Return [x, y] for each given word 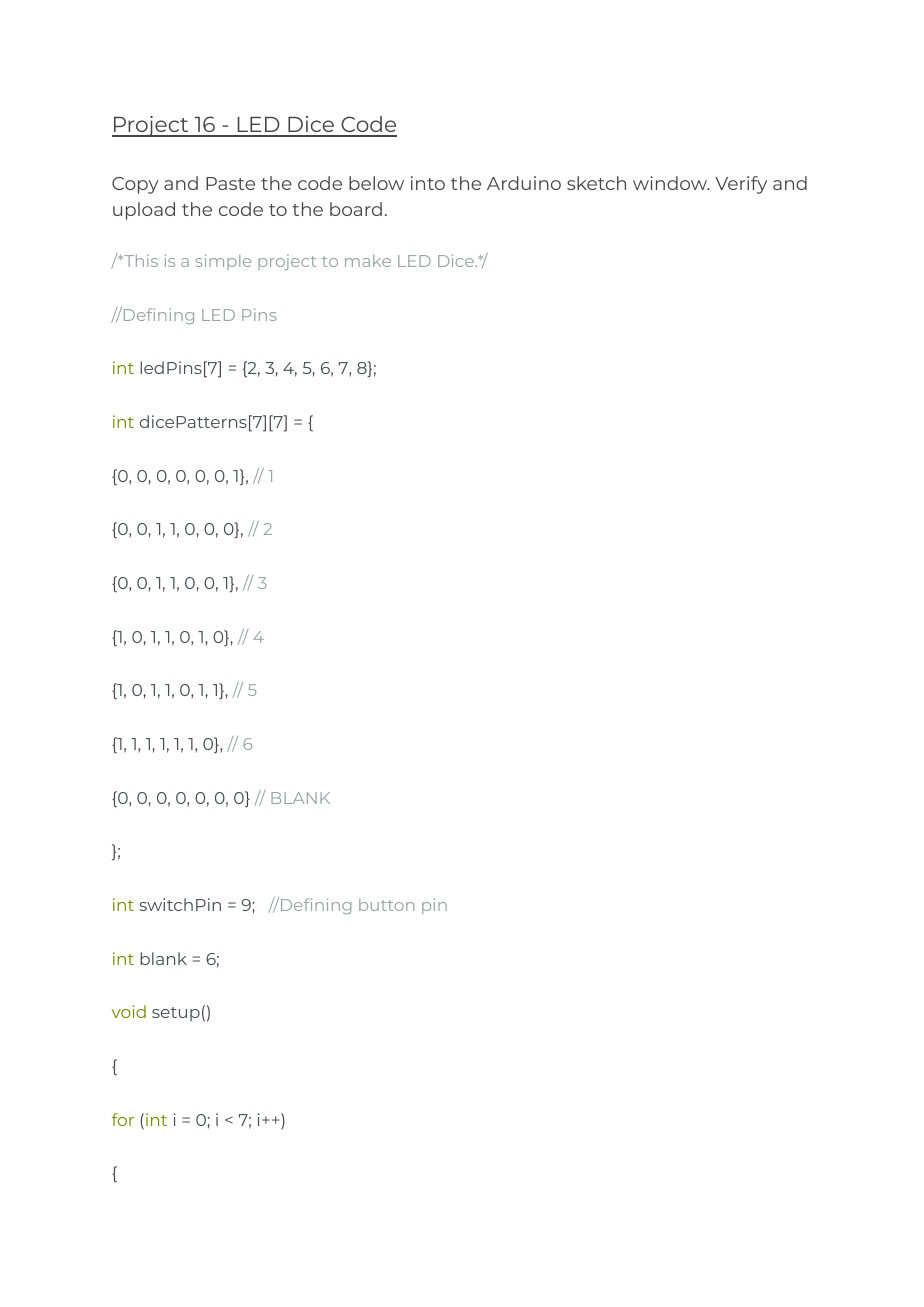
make [368, 260]
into [428, 183]
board [356, 209]
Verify [741, 185]
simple [223, 262]
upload [144, 211]
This [140, 260]
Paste [230, 183]
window [671, 183]
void [129, 1011]
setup [176, 1014]
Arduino [524, 183]
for [123, 1119]
